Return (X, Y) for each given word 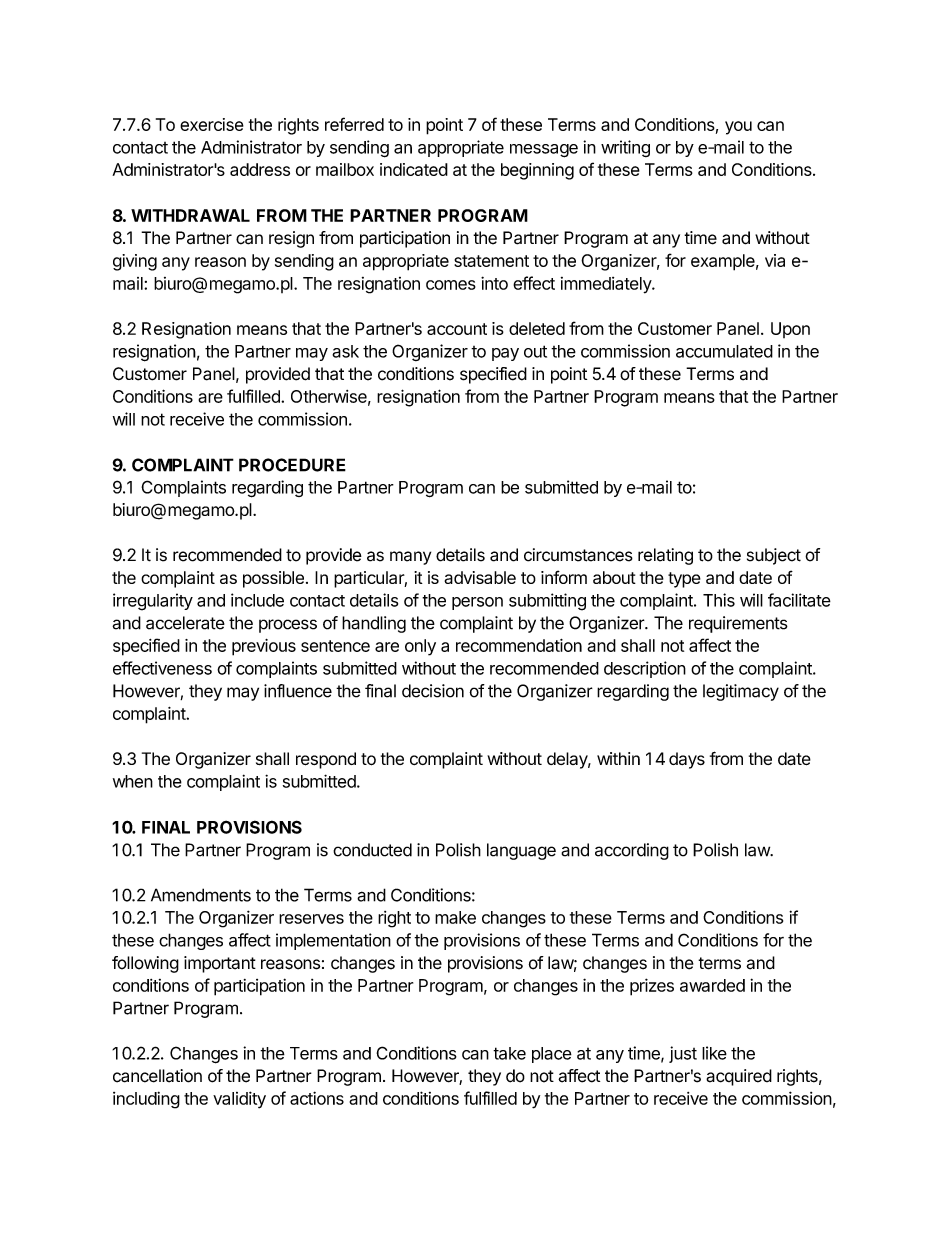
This (719, 600)
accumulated (724, 351)
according (632, 851)
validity (239, 1100)
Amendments (201, 895)
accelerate (185, 623)
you (738, 128)
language (521, 851)
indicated (414, 169)
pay (505, 354)
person (477, 603)
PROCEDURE (292, 465)
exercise (212, 124)
